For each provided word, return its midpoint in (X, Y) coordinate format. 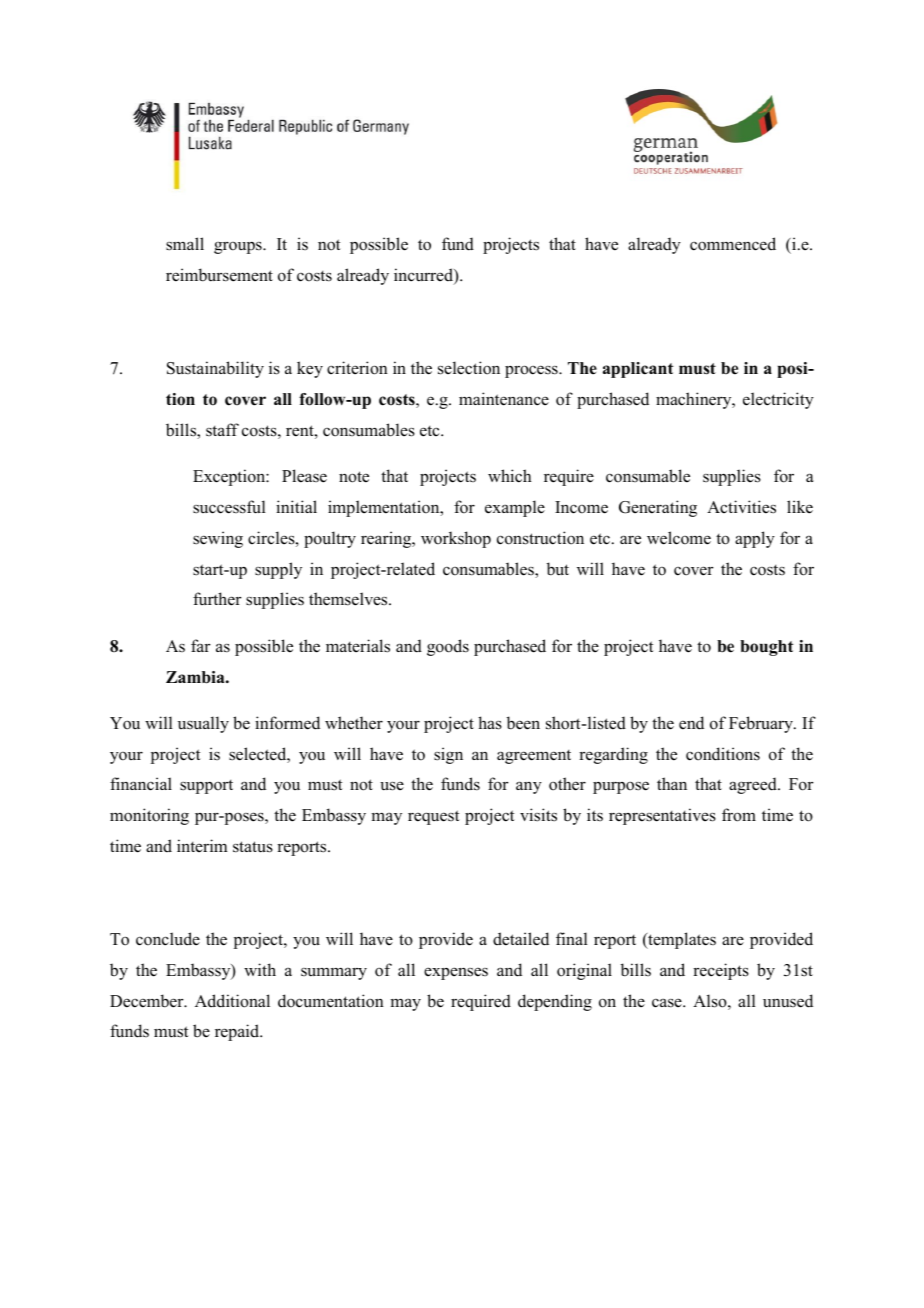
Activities (741, 507)
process (532, 371)
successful (229, 507)
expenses (456, 973)
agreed (754, 785)
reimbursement (219, 275)
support (206, 787)
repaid (238, 1032)
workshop (456, 539)
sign (448, 755)
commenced (733, 244)
